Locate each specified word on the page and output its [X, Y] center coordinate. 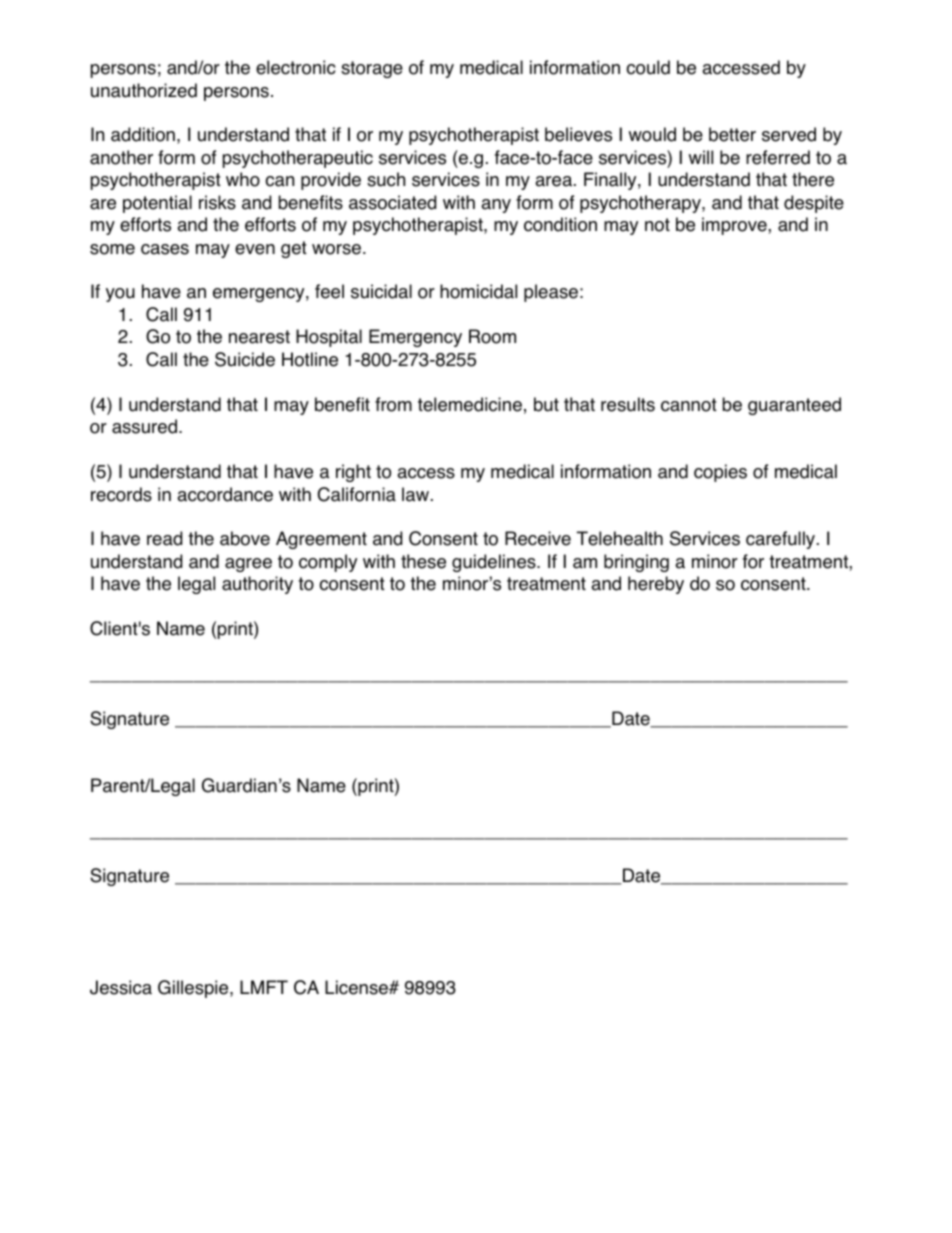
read [164, 538]
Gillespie [194, 989]
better [732, 134]
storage [372, 69]
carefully [782, 540]
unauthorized [144, 90]
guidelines [495, 563]
